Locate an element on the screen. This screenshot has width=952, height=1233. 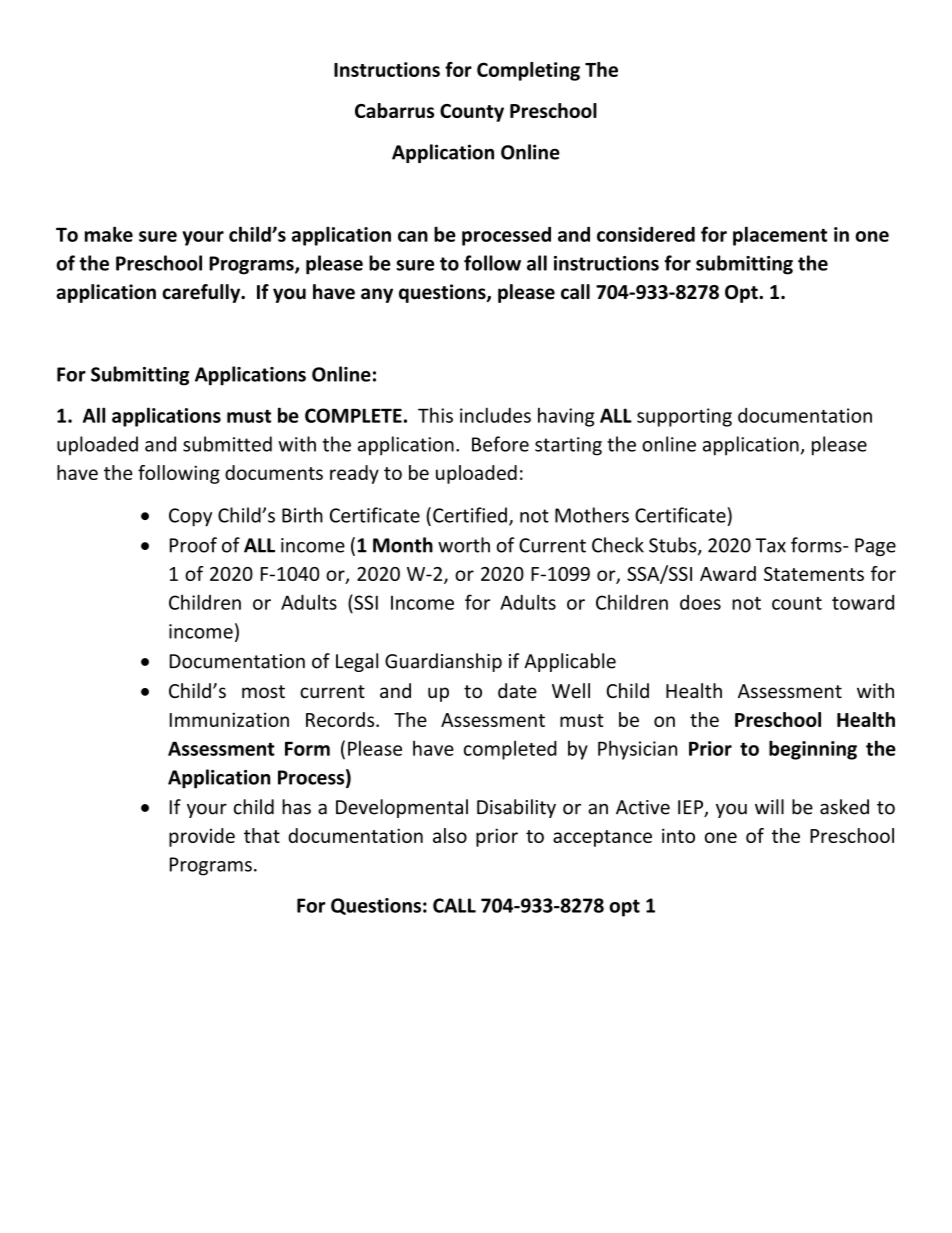
Completing is located at coordinates (528, 71).
